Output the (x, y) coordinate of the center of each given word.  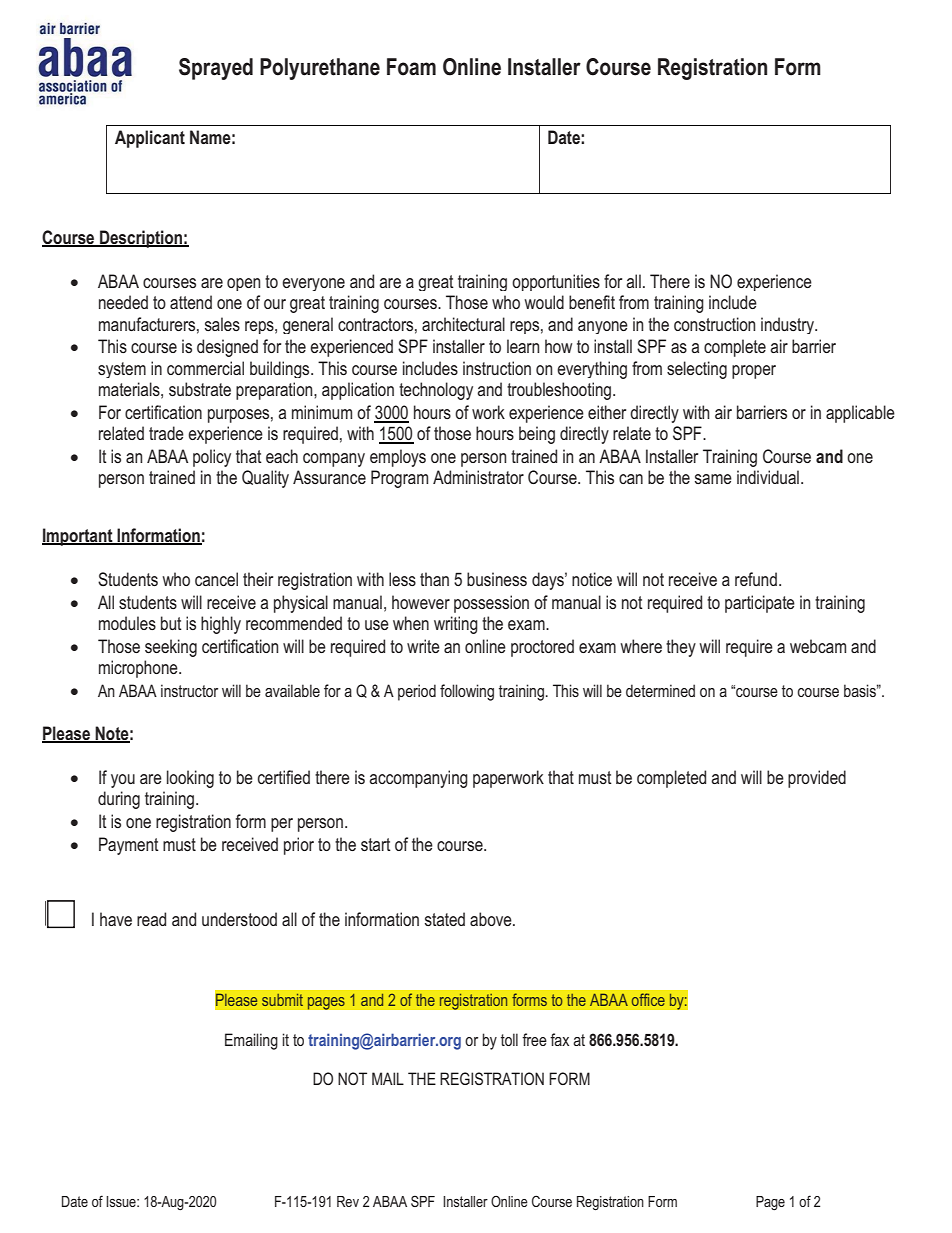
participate (760, 604)
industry (789, 325)
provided (817, 779)
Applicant (150, 139)
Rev (348, 1201)
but (171, 623)
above (492, 919)
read (151, 919)
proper (754, 372)
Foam (411, 67)
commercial (205, 368)
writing (456, 625)
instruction (497, 368)
